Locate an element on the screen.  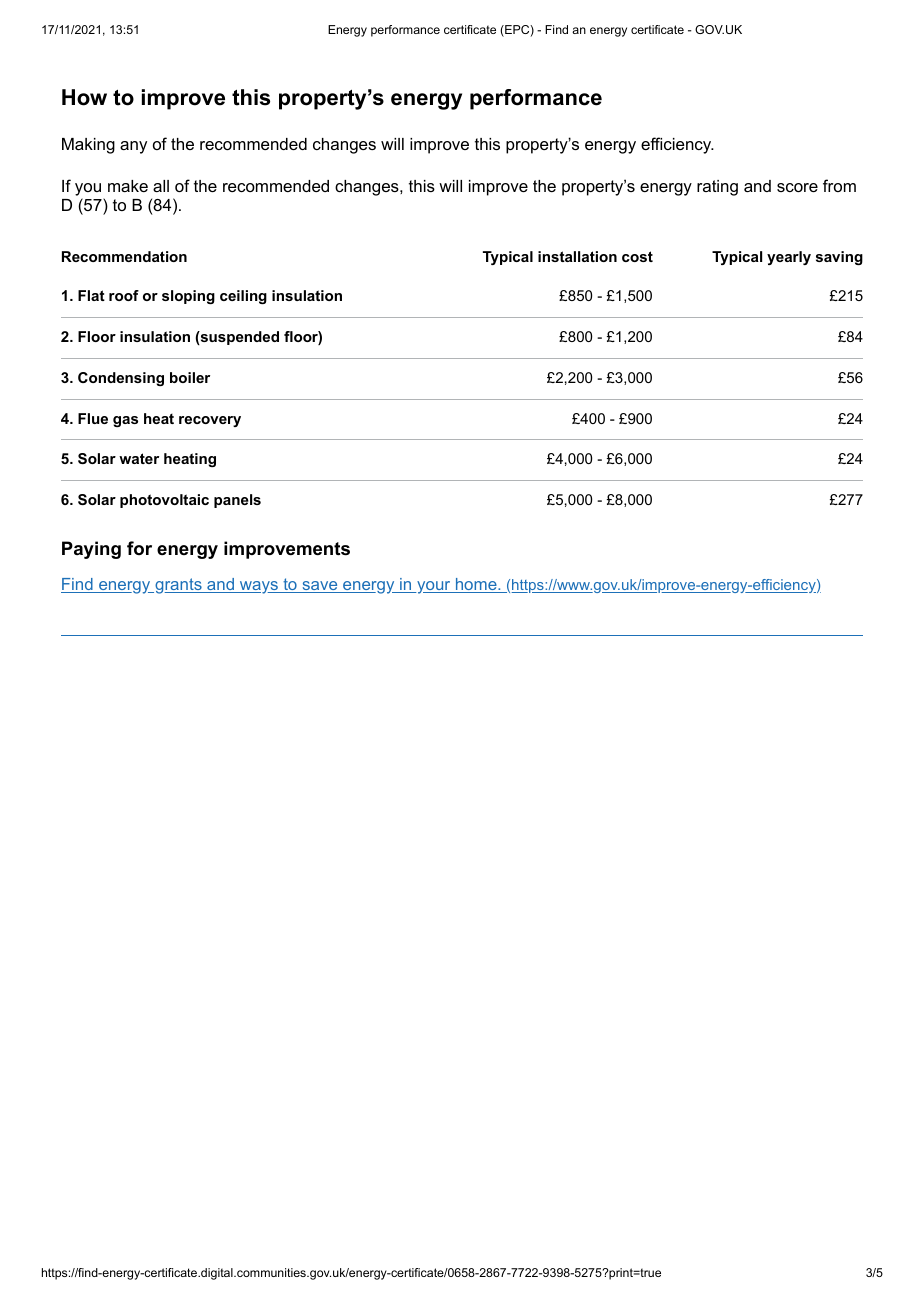
yearly is located at coordinates (789, 258).
